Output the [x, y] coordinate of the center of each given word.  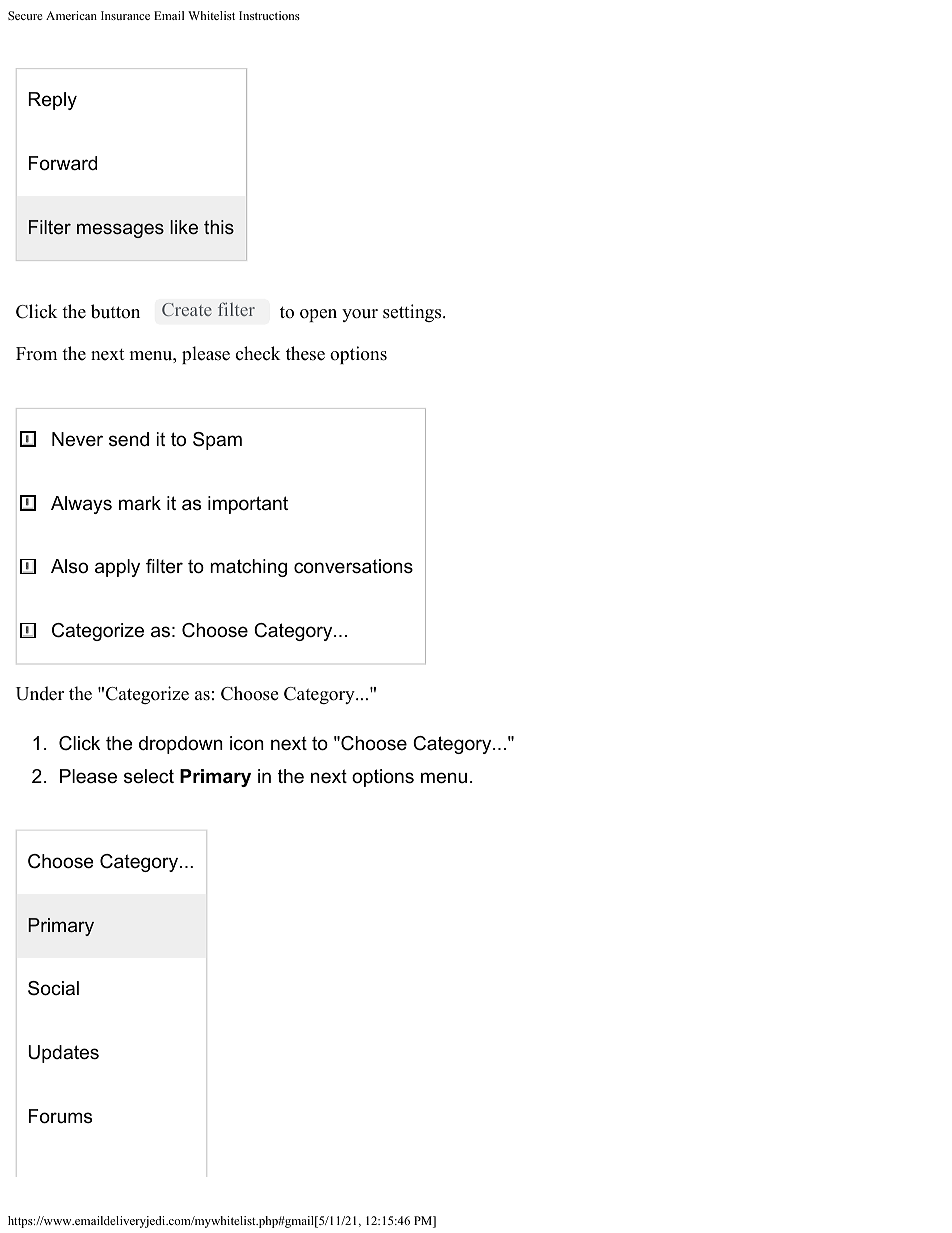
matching [248, 568]
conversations [353, 566]
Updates [63, 1054]
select [149, 776]
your [360, 315]
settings [413, 313]
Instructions [269, 15]
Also [69, 566]
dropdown [181, 745]
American [71, 15]
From [36, 354]
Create [187, 309]
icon [247, 743]
